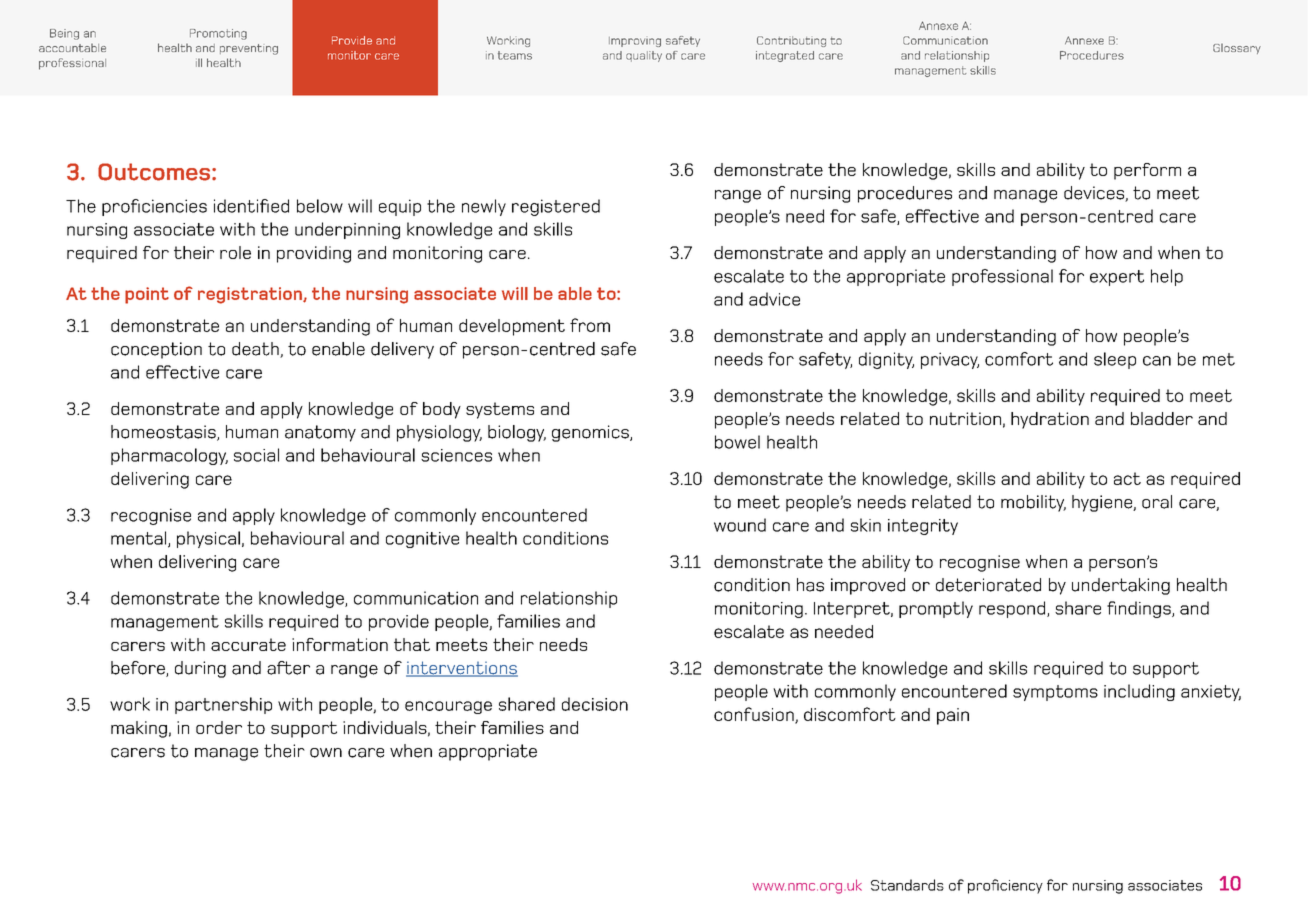 Image resolution: width=1308 pixels, height=924 pixels. I want to click on from, so click(590, 325).
